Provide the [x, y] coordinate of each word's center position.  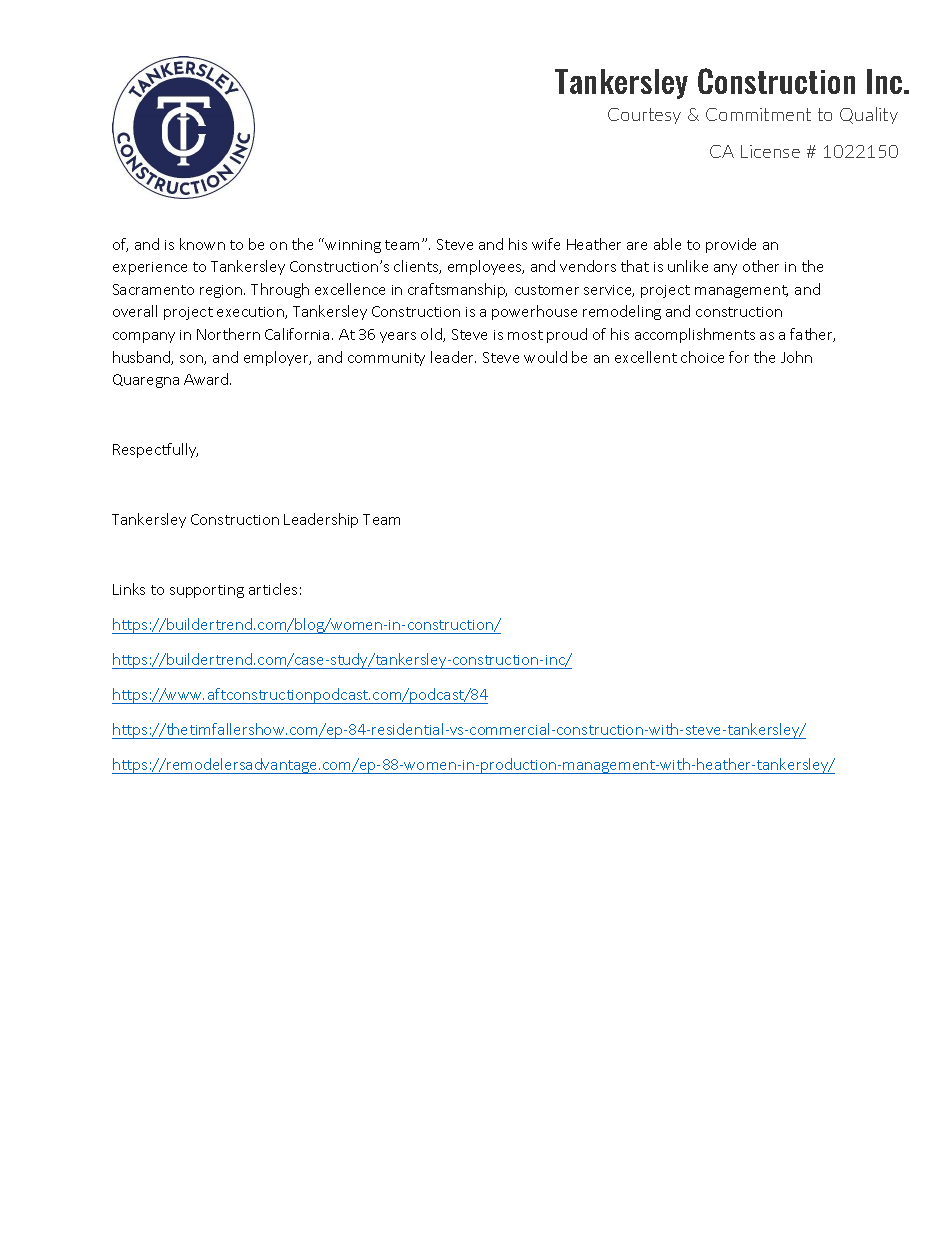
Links [129, 589]
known [202, 244]
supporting [207, 591]
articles [273, 589]
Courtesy [644, 116]
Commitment [758, 114]
